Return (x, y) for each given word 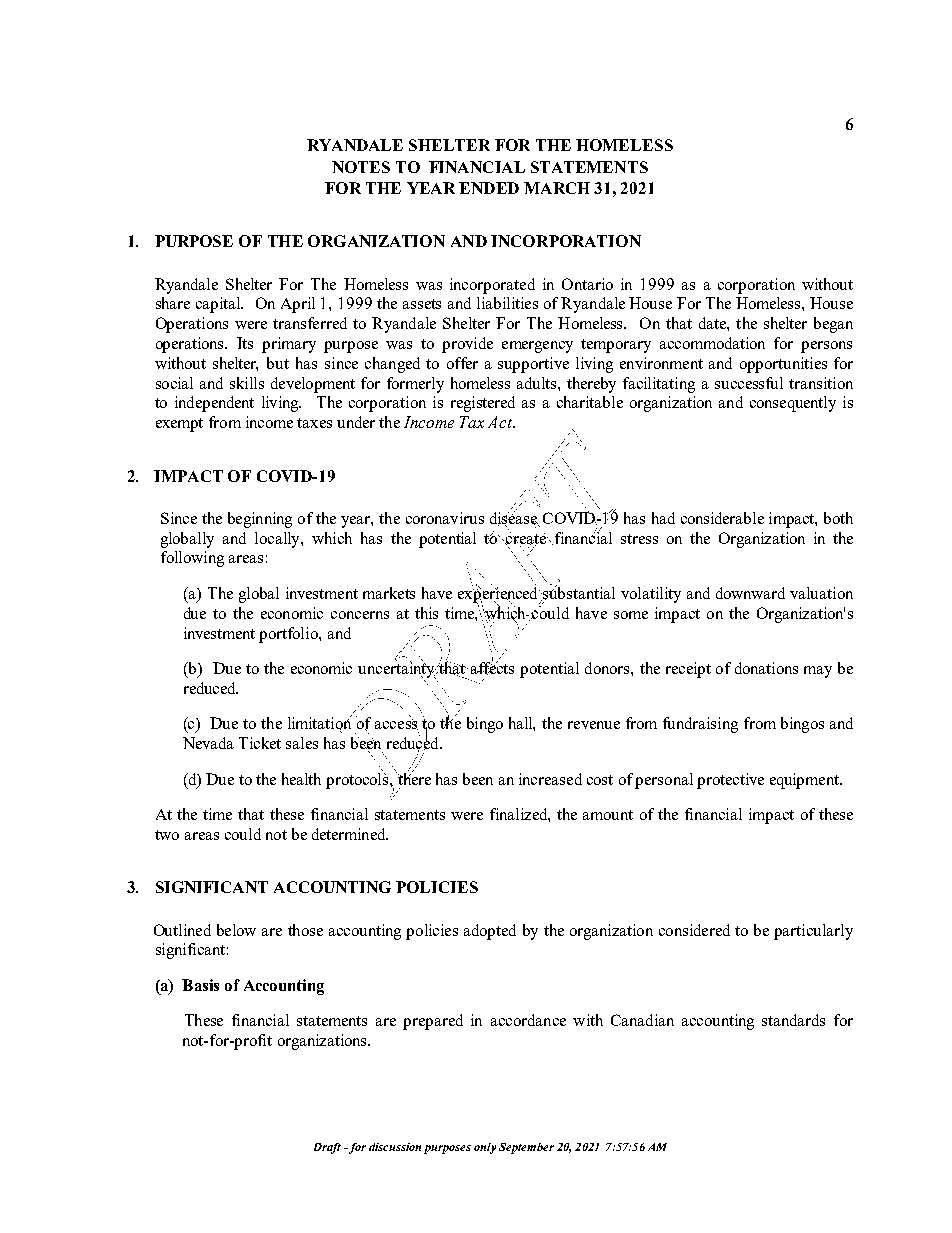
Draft (327, 1148)
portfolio (289, 635)
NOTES (361, 167)
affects (492, 667)
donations (766, 668)
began (833, 325)
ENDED (489, 188)
